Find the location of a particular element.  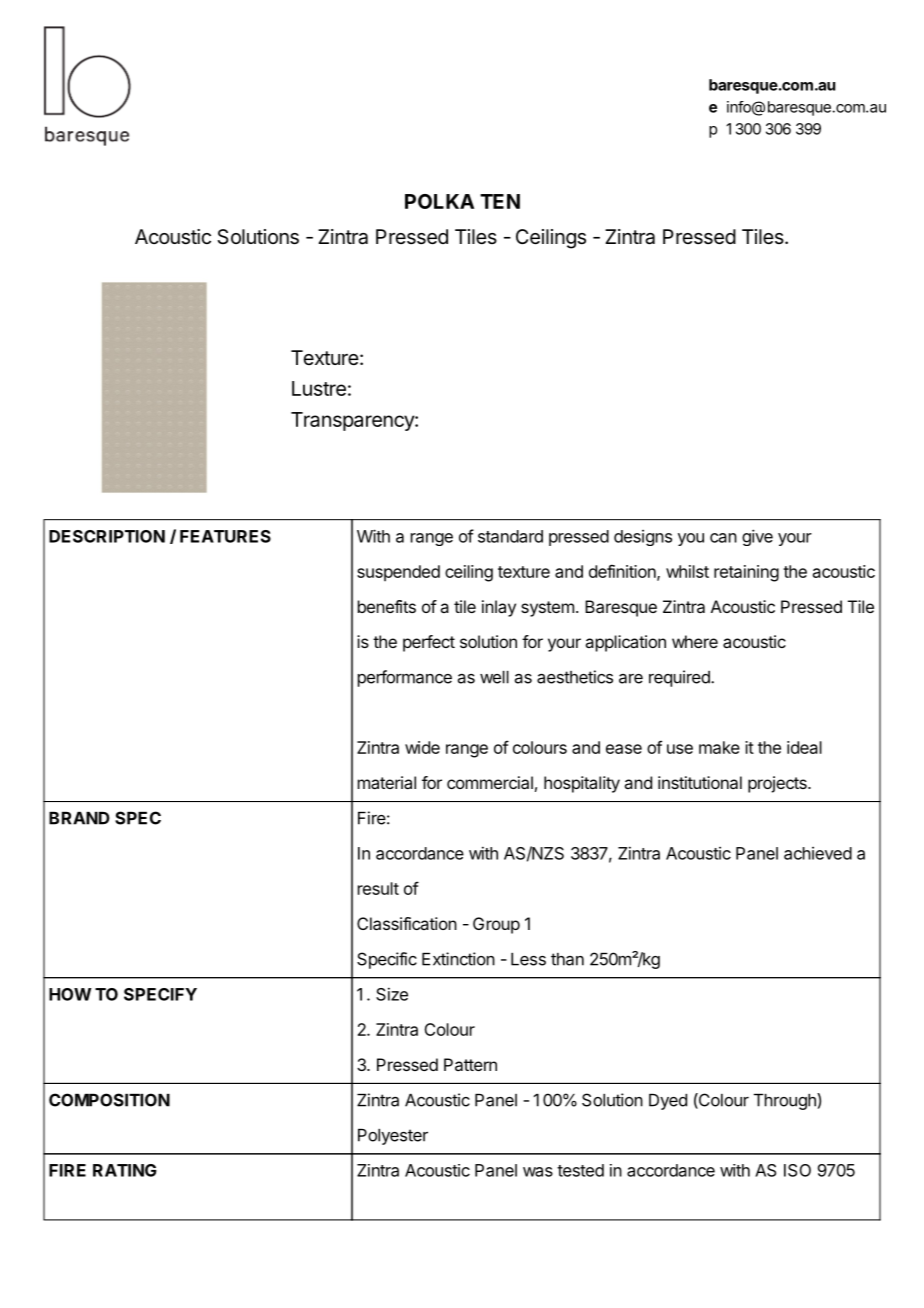

Polyester is located at coordinates (393, 1137).
